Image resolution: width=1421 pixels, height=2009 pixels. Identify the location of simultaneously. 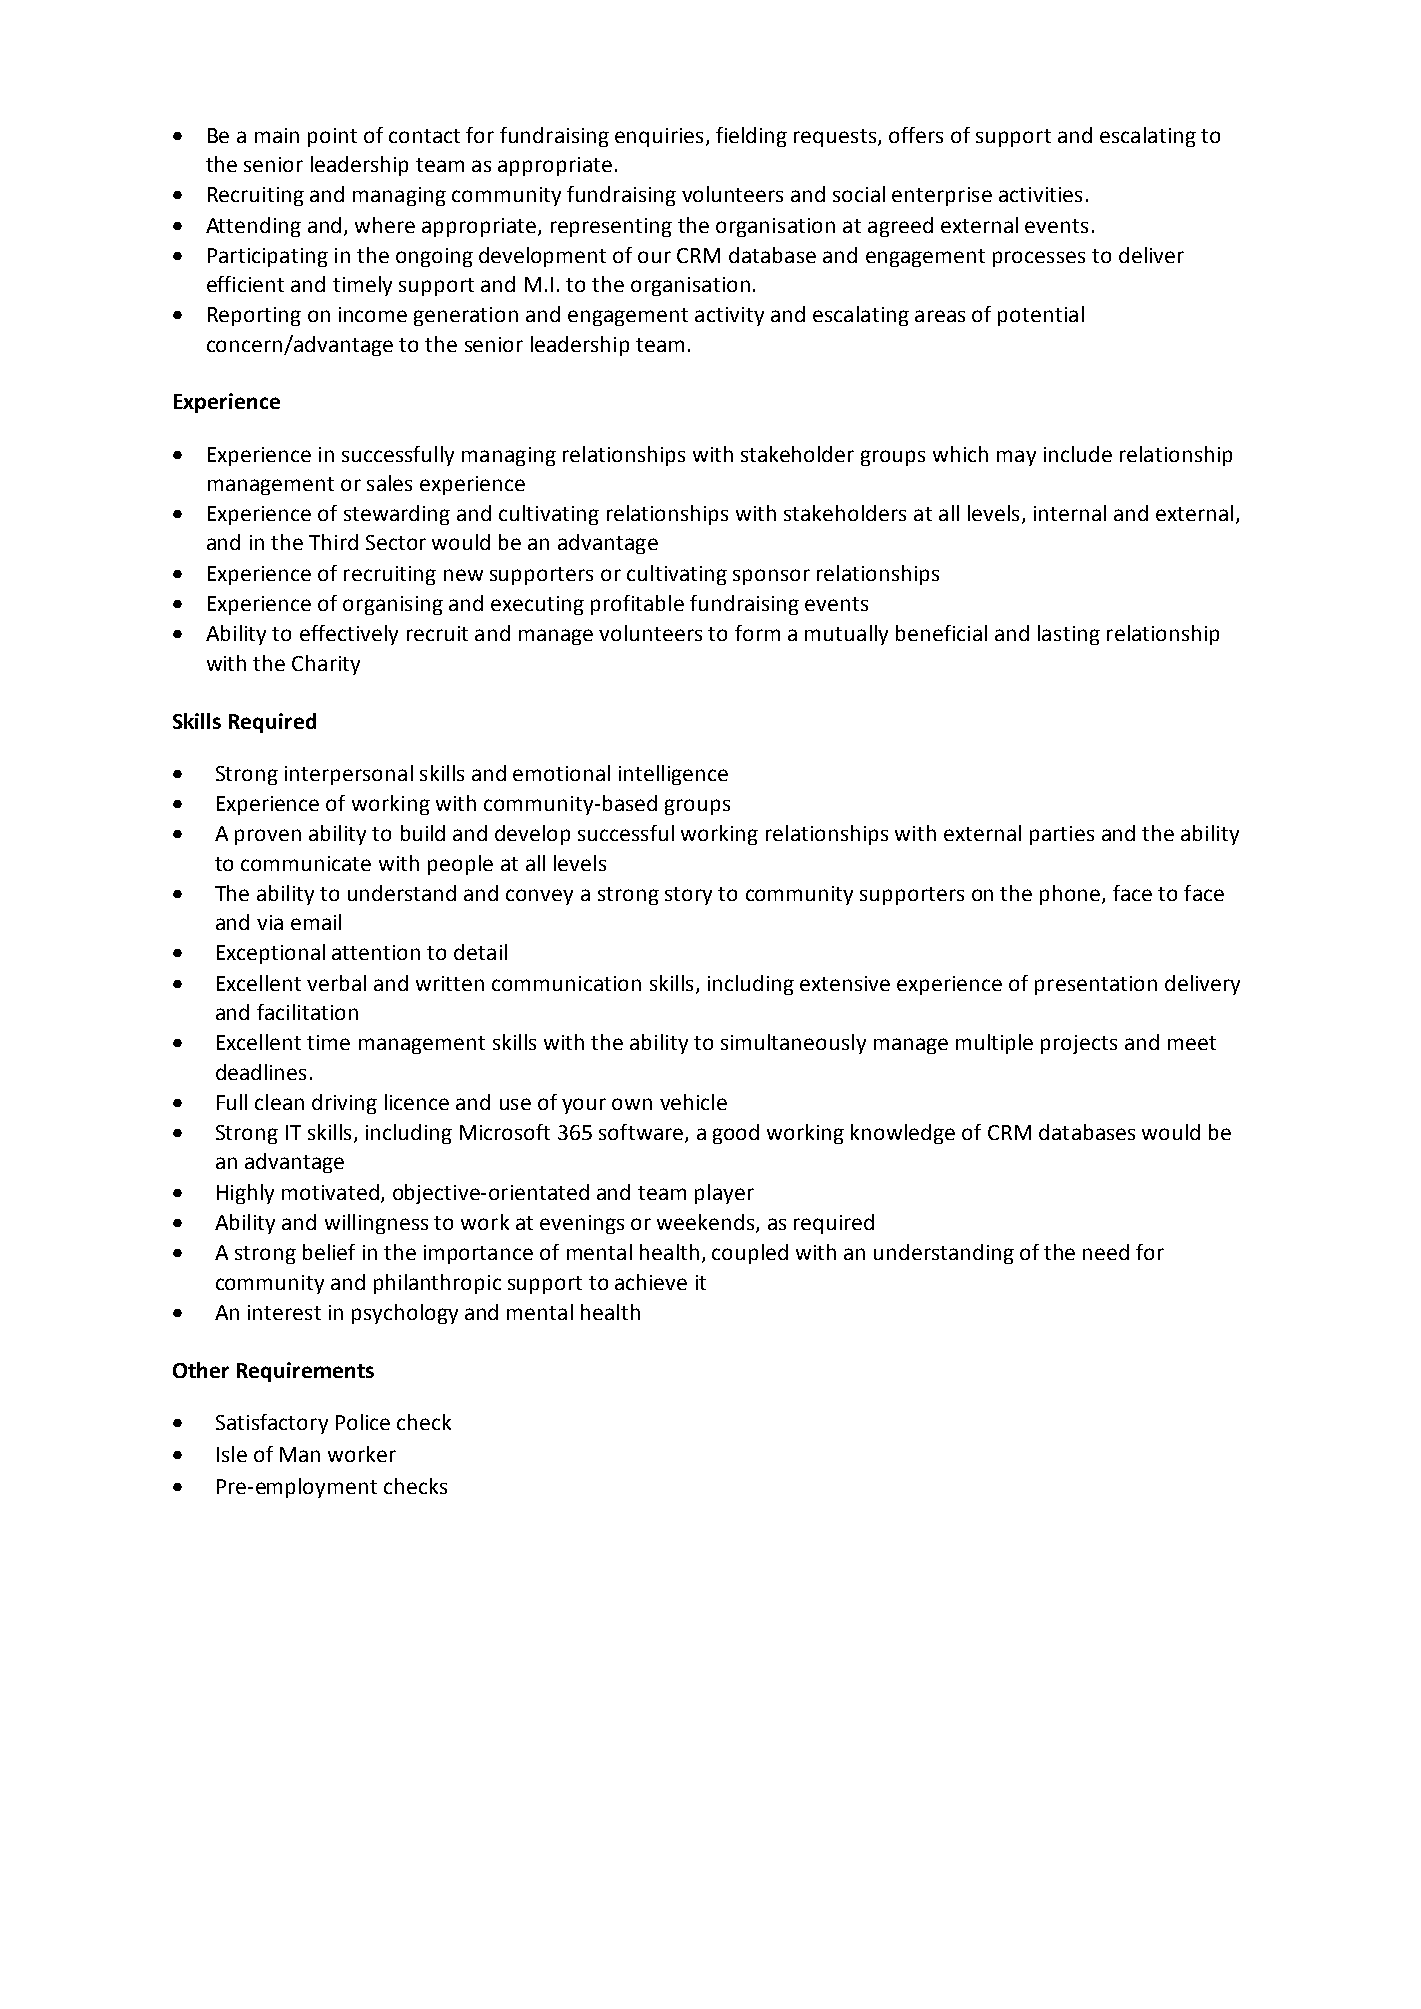
(793, 1044).
